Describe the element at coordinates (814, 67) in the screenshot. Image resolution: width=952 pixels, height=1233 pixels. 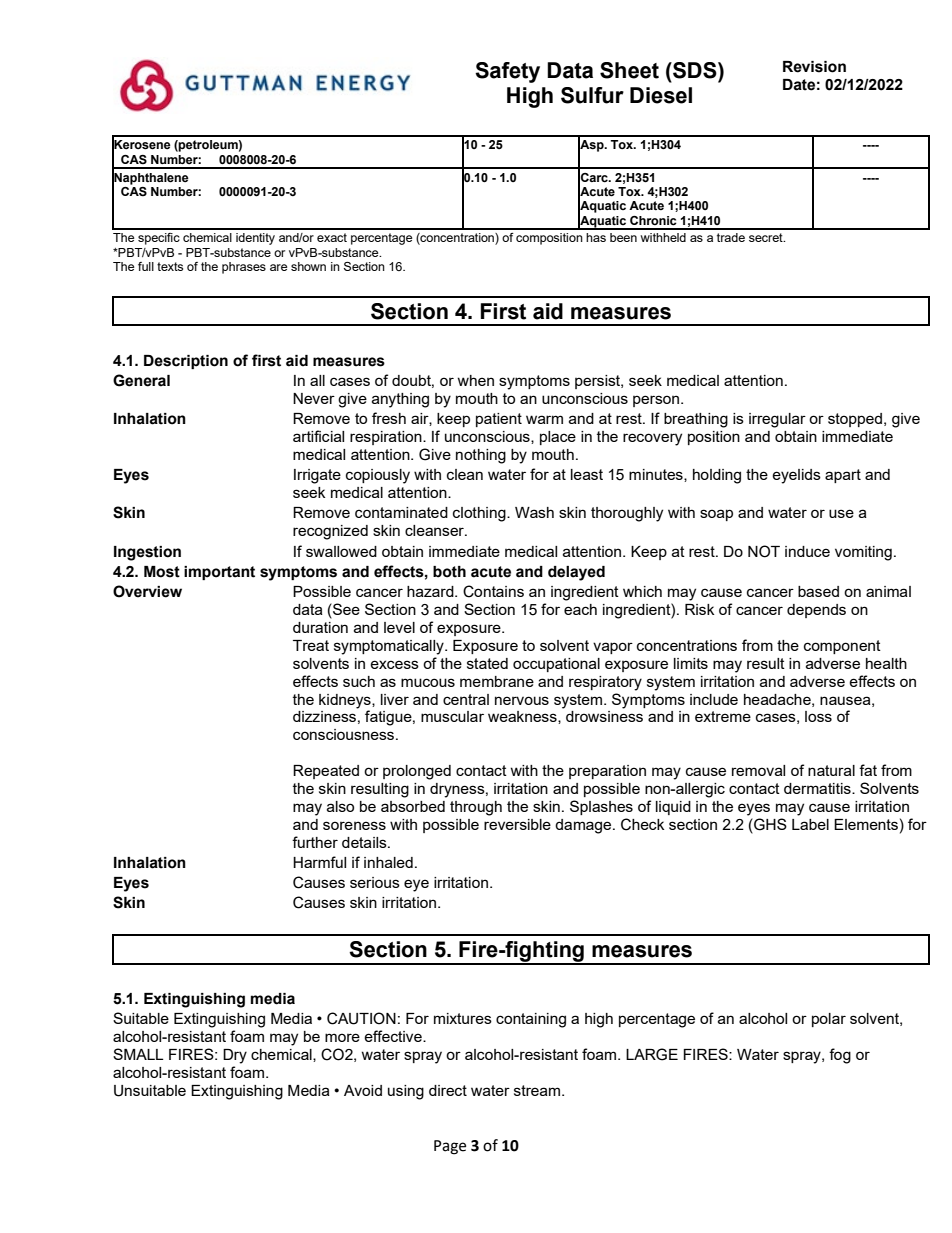
I see `Revision` at that location.
